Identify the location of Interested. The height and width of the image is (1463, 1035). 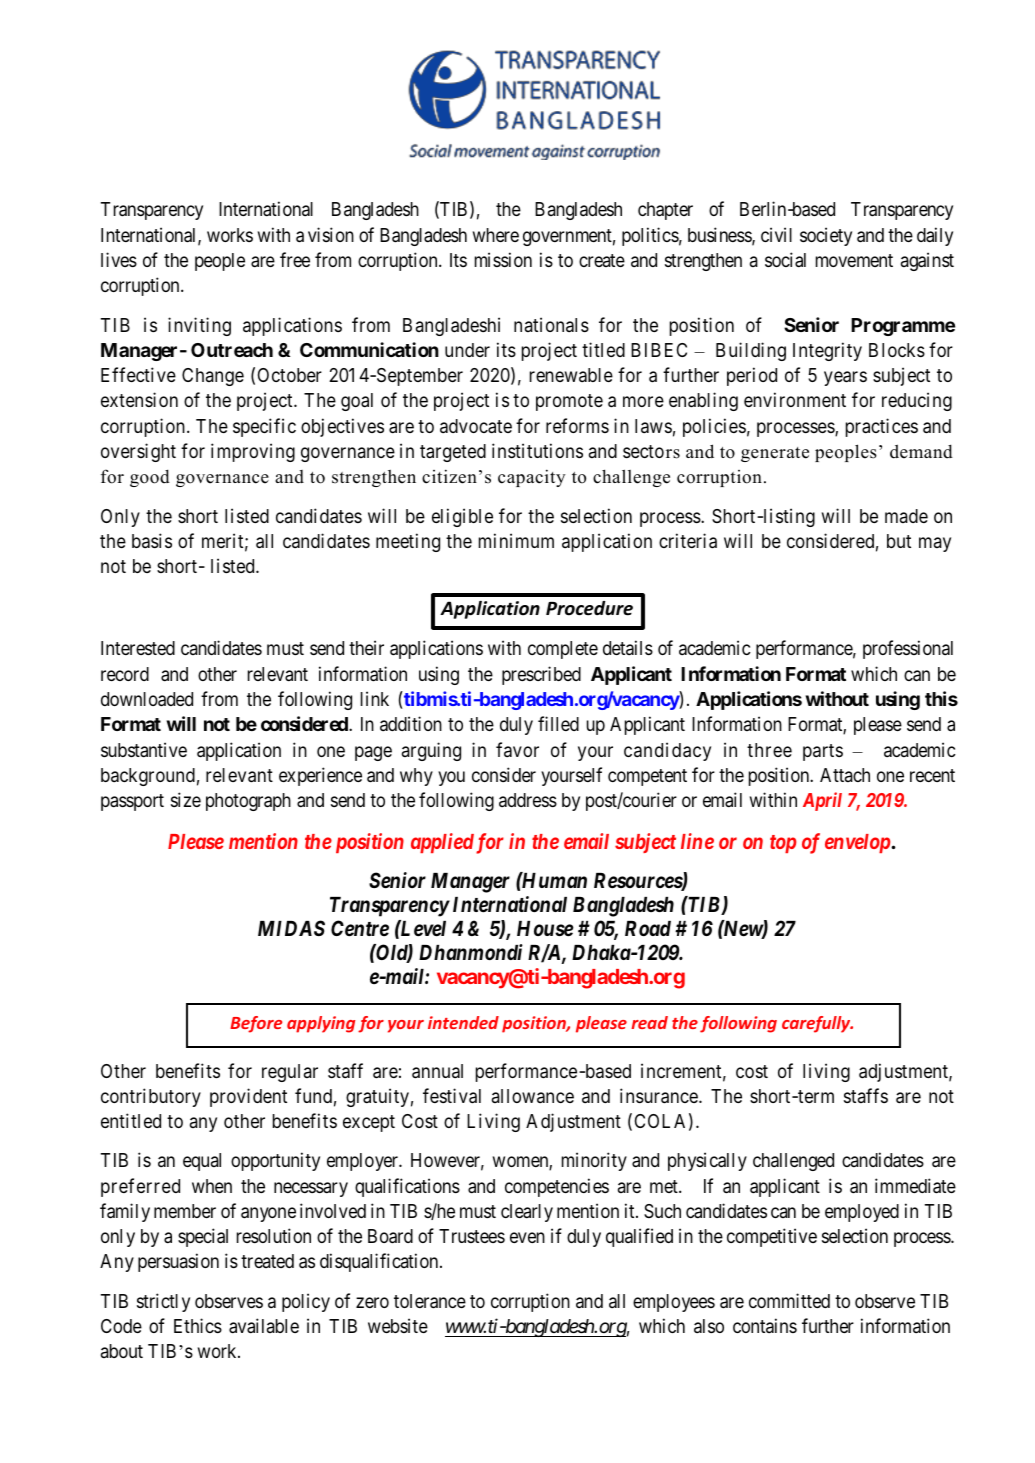
(138, 648).
